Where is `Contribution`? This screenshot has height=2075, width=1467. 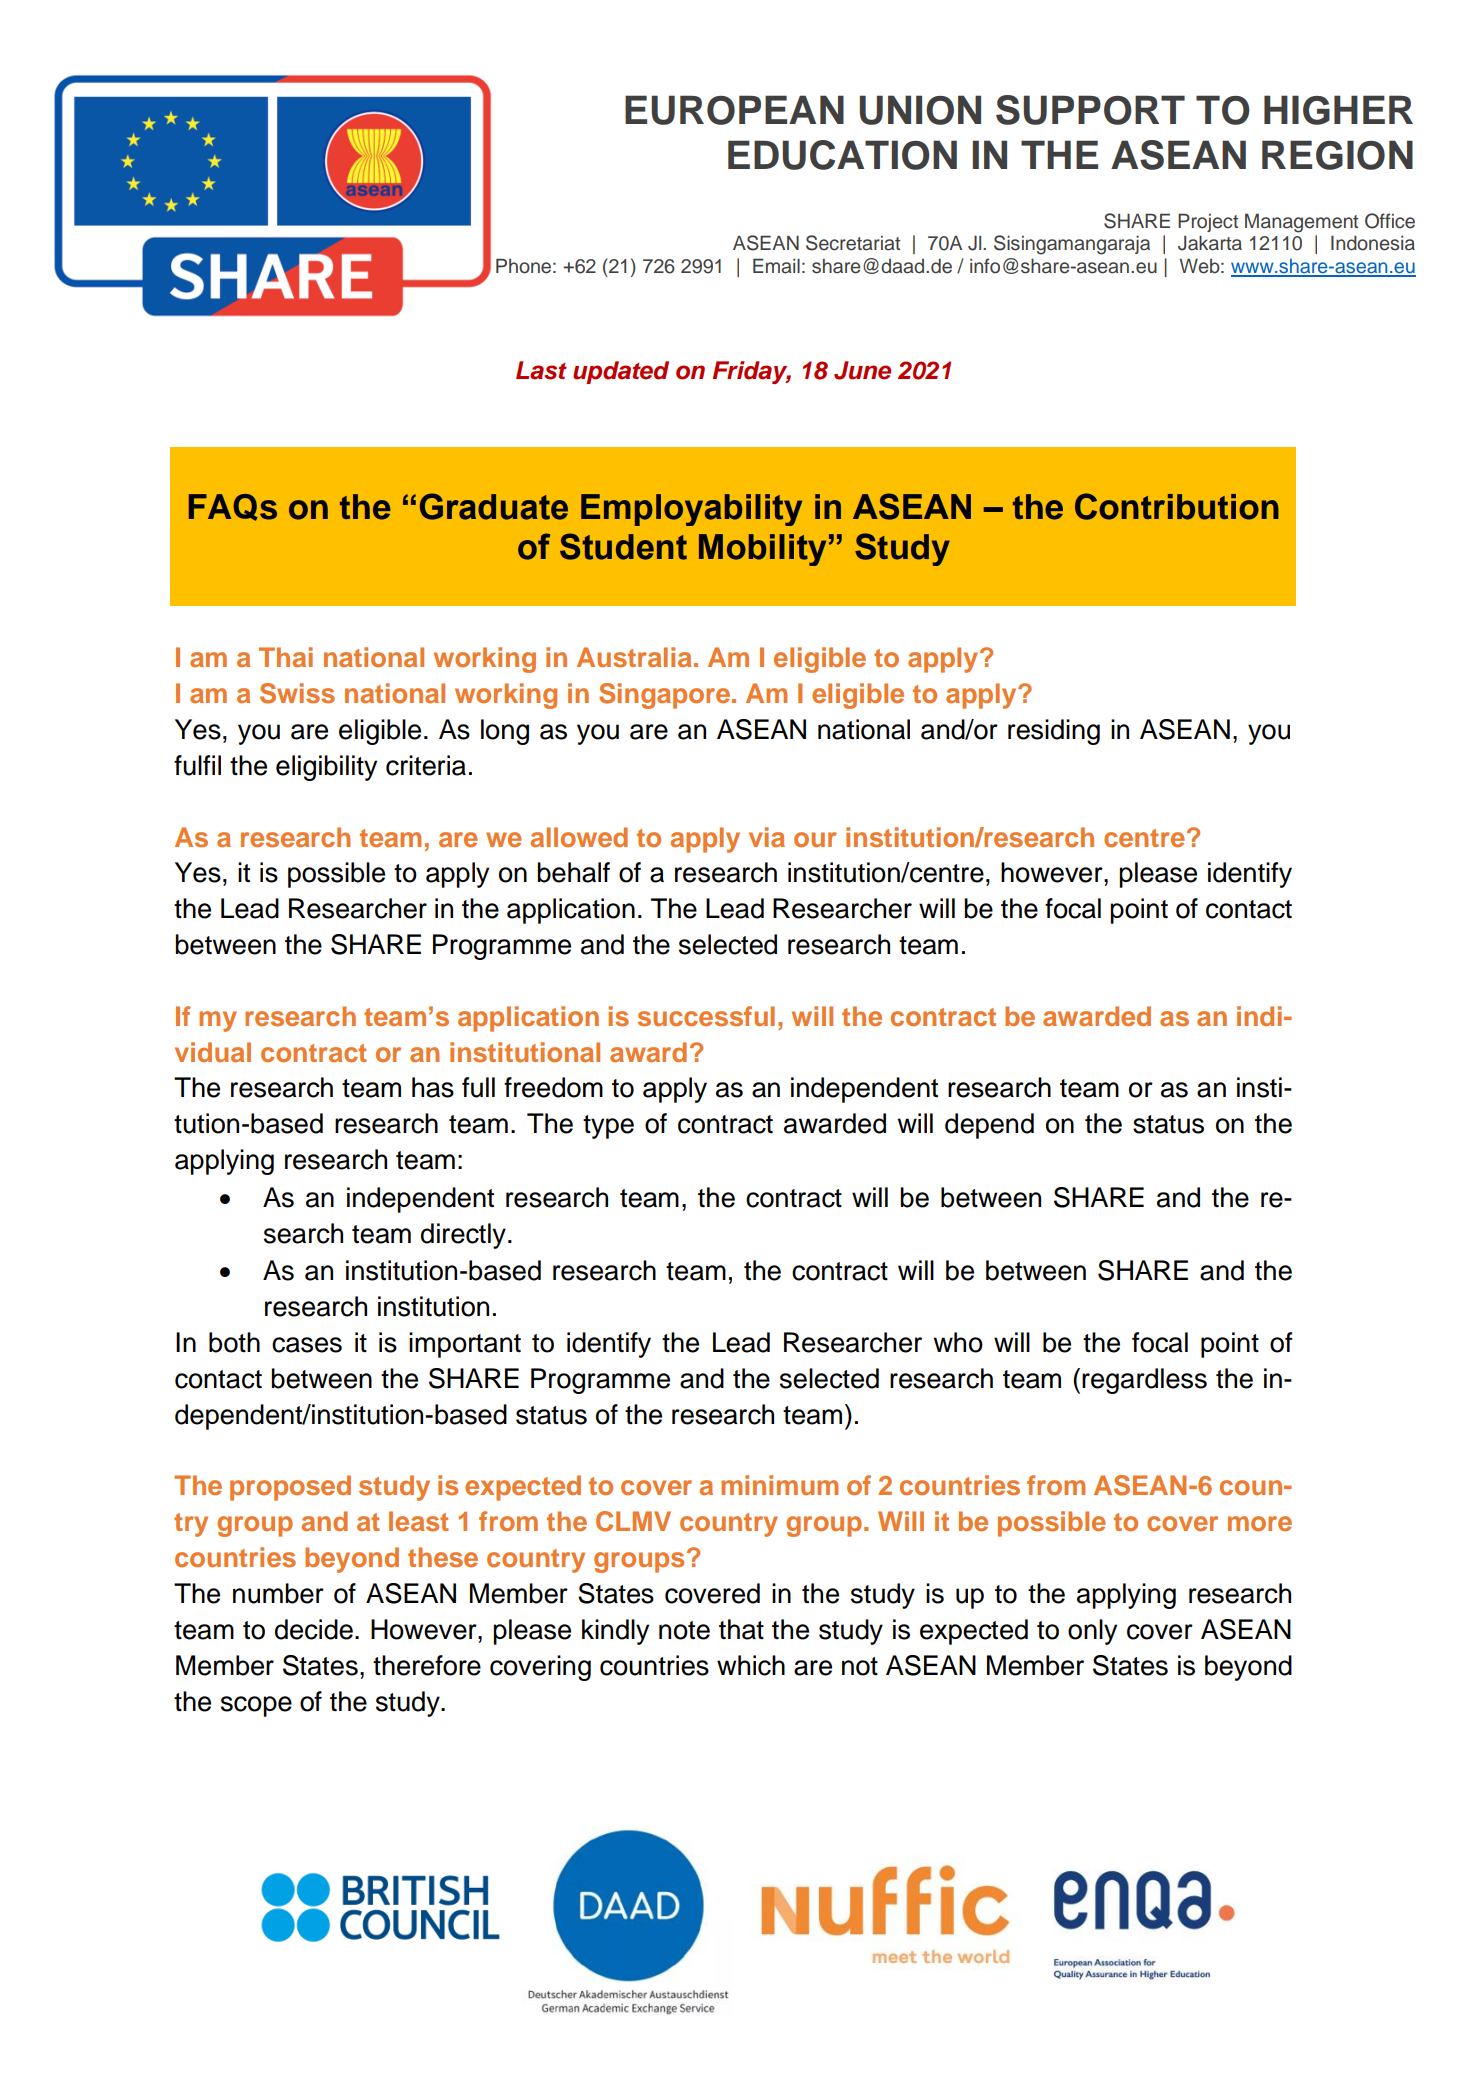
Contribution is located at coordinates (1177, 506).
